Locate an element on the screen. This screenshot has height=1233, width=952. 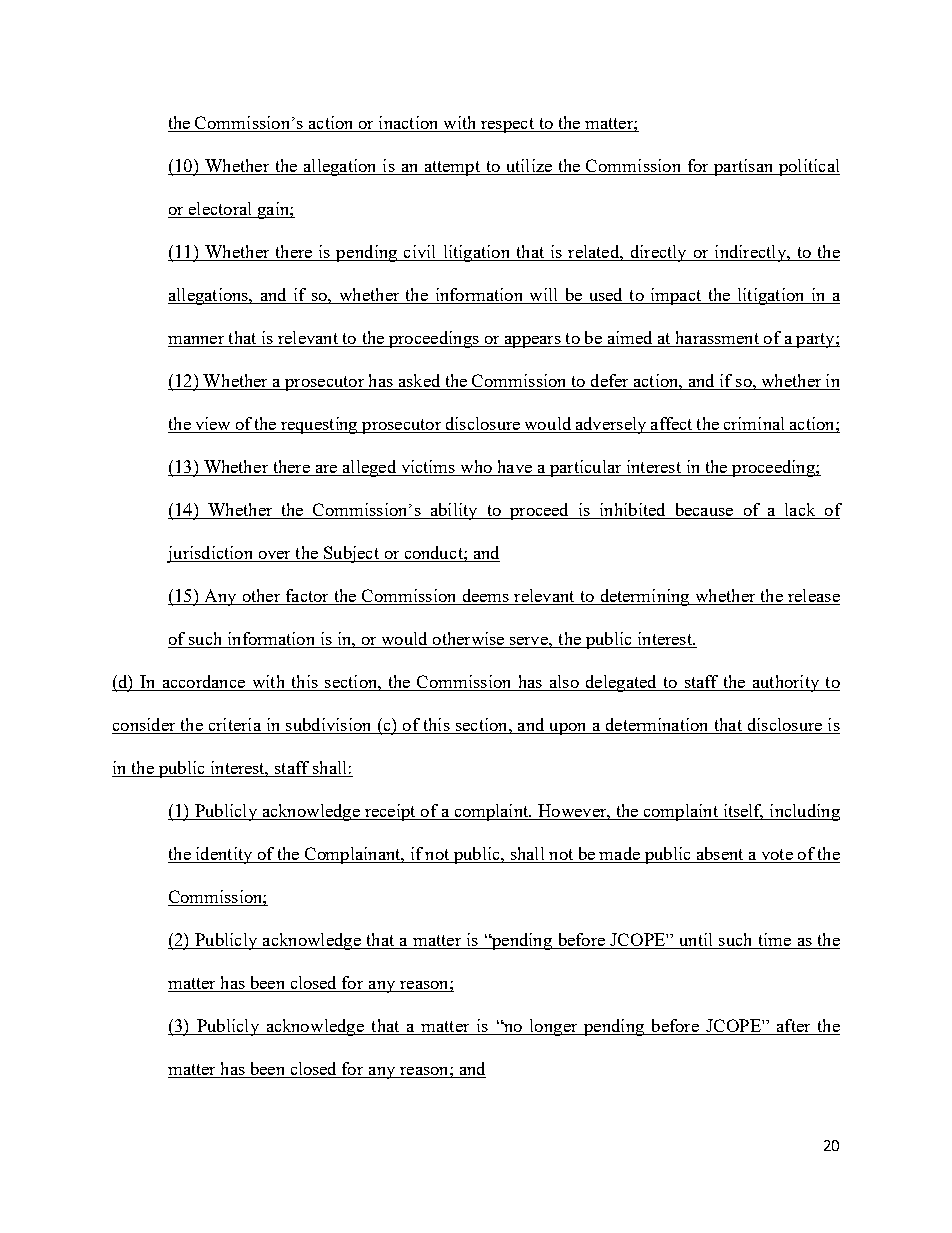
partisan is located at coordinates (743, 167).
